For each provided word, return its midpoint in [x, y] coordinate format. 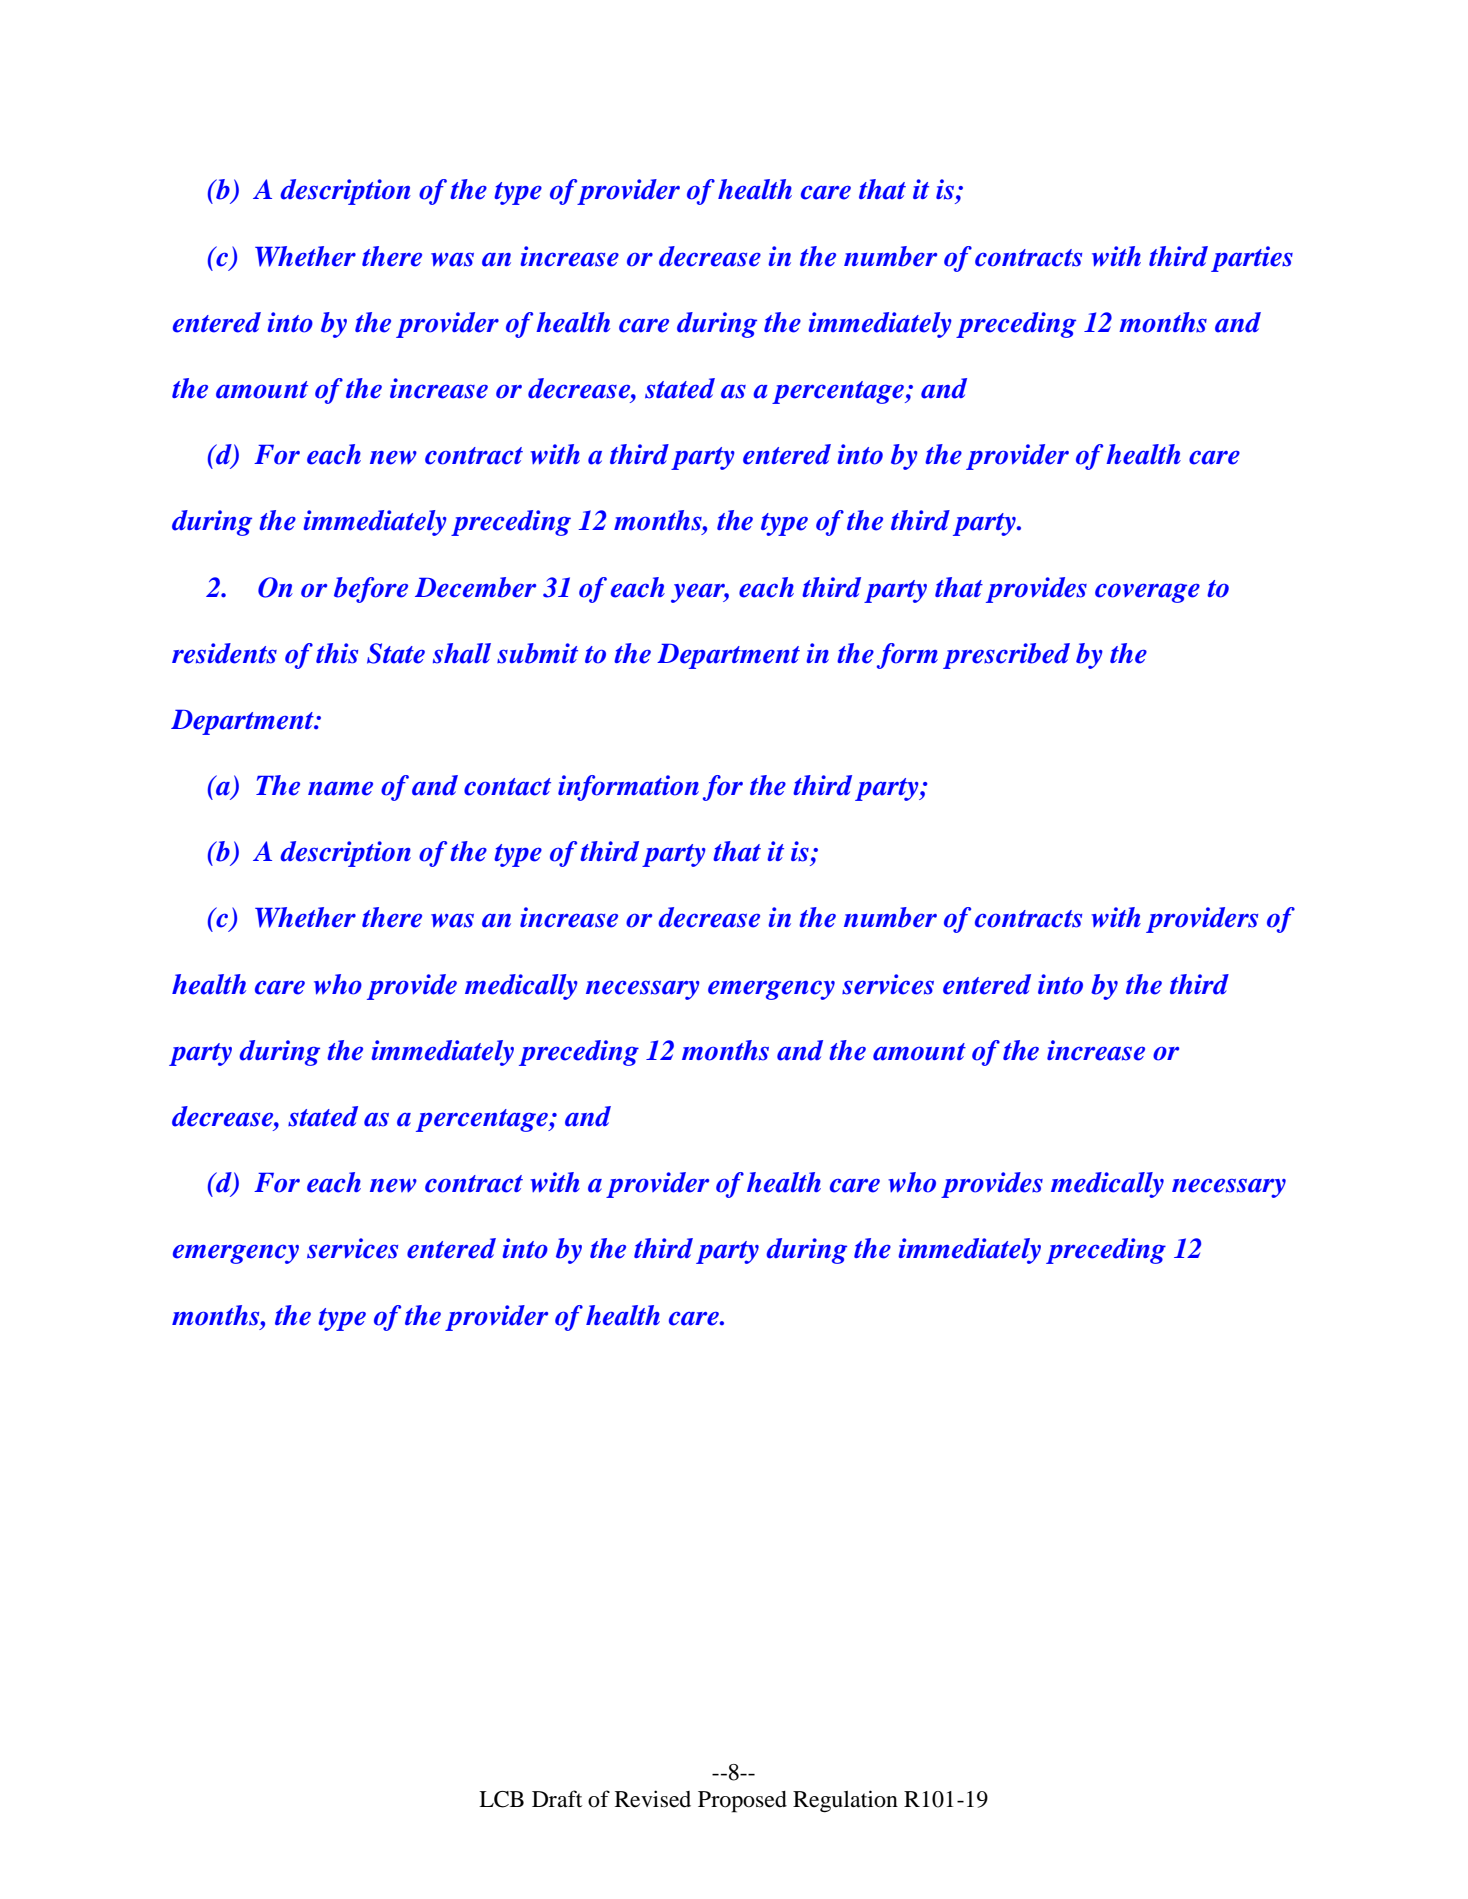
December [475, 587]
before [371, 590]
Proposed [742, 1802]
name [340, 789]
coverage [1147, 593]
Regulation [845, 1801]
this [337, 653]
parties [1252, 259]
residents [224, 653]
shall [462, 653]
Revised [653, 1799]
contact [507, 787]
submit [537, 653]
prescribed [1006, 656]
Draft [557, 1799]
